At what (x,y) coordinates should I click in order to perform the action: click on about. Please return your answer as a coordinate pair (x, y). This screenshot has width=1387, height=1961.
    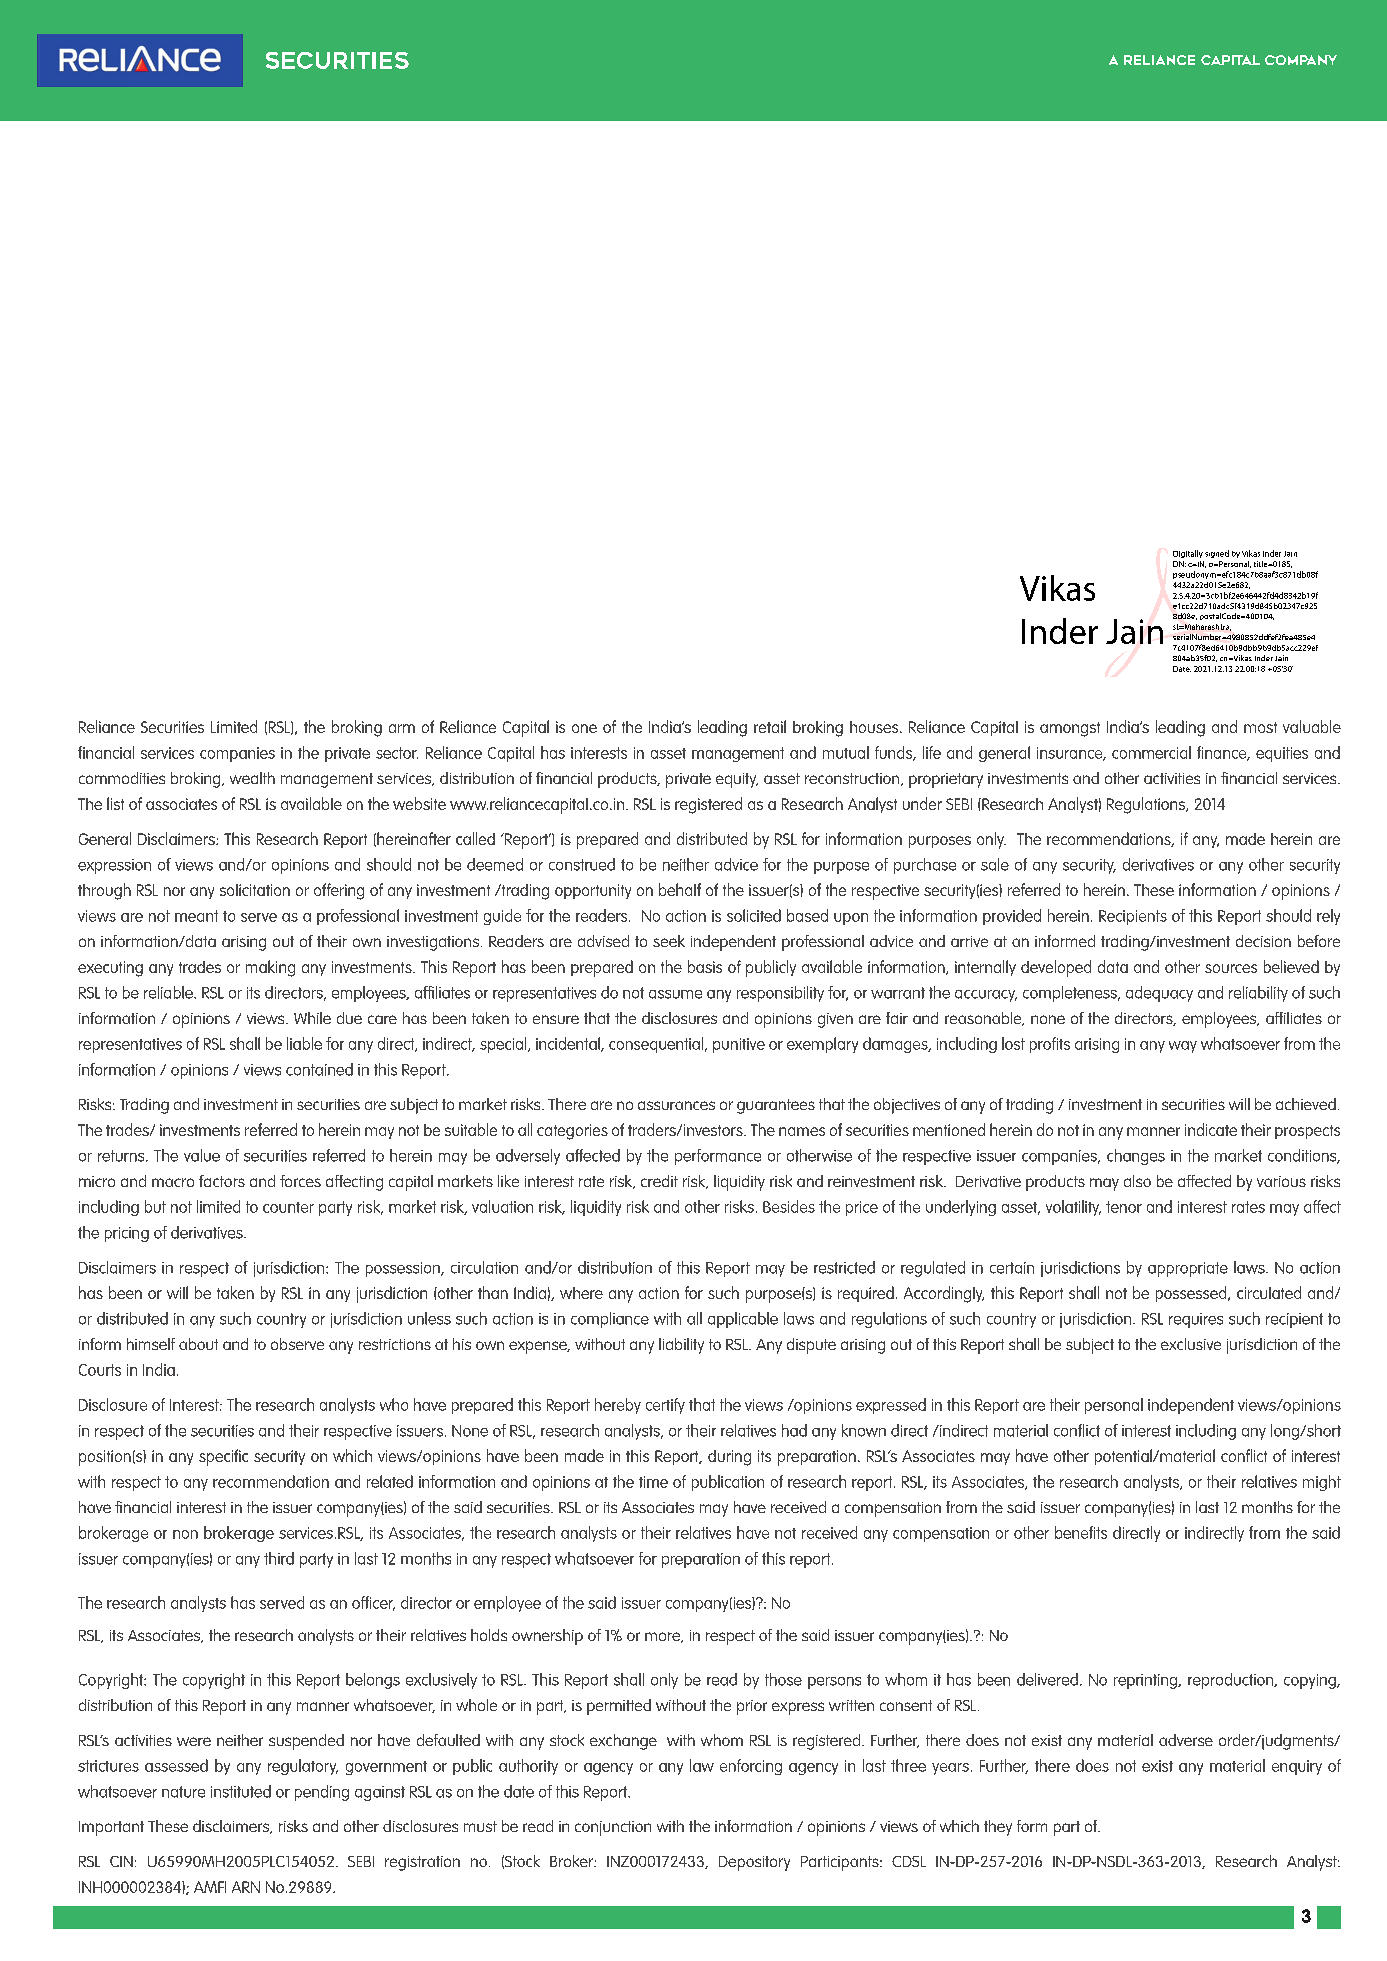
    Looking at the image, I should click on (198, 1344).
